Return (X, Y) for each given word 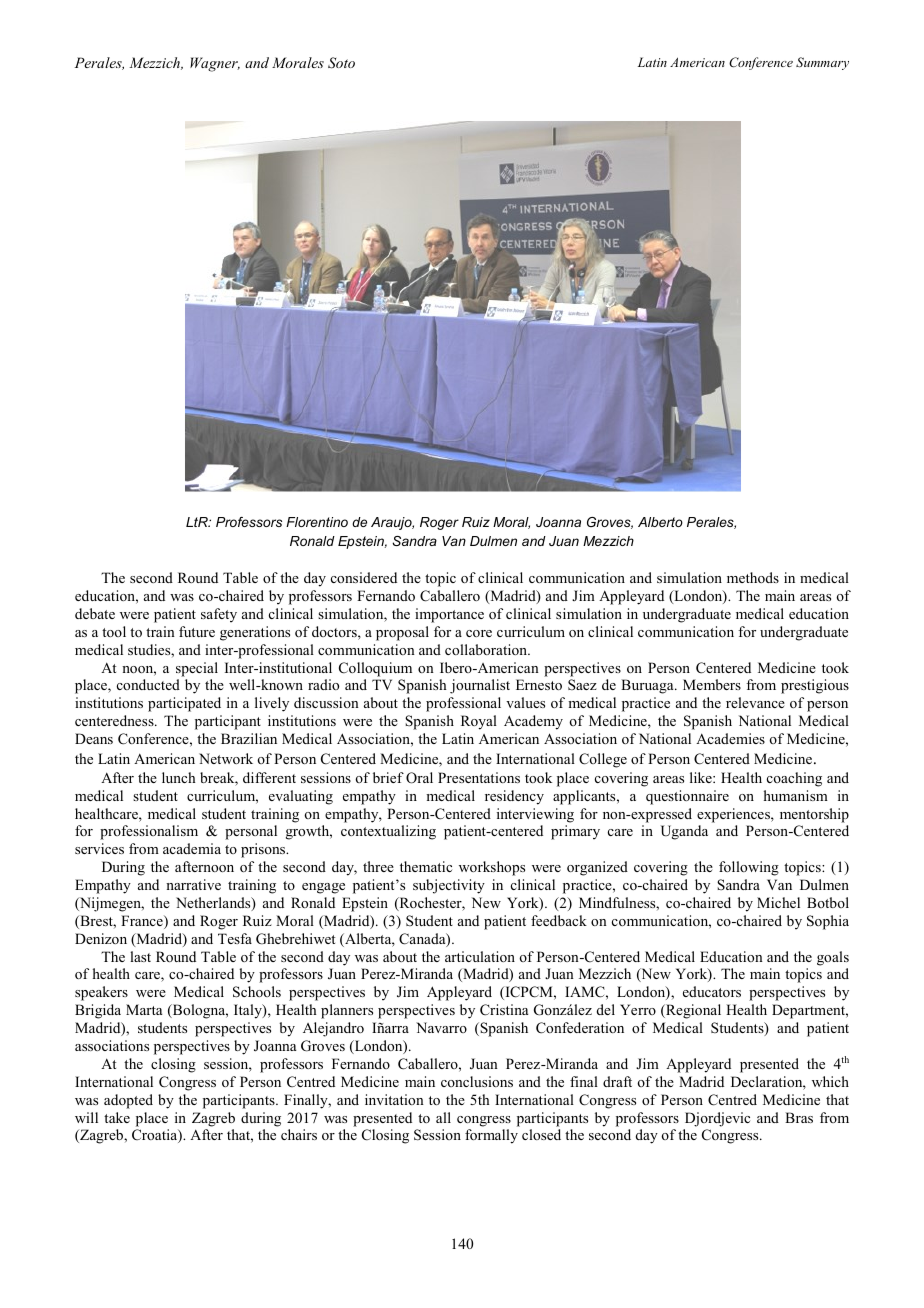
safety (219, 615)
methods (753, 577)
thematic (426, 866)
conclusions (477, 1081)
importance (449, 615)
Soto (341, 63)
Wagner (215, 64)
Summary (822, 63)
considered (364, 577)
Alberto (660, 522)
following (749, 868)
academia (192, 848)
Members (712, 684)
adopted (128, 1101)
